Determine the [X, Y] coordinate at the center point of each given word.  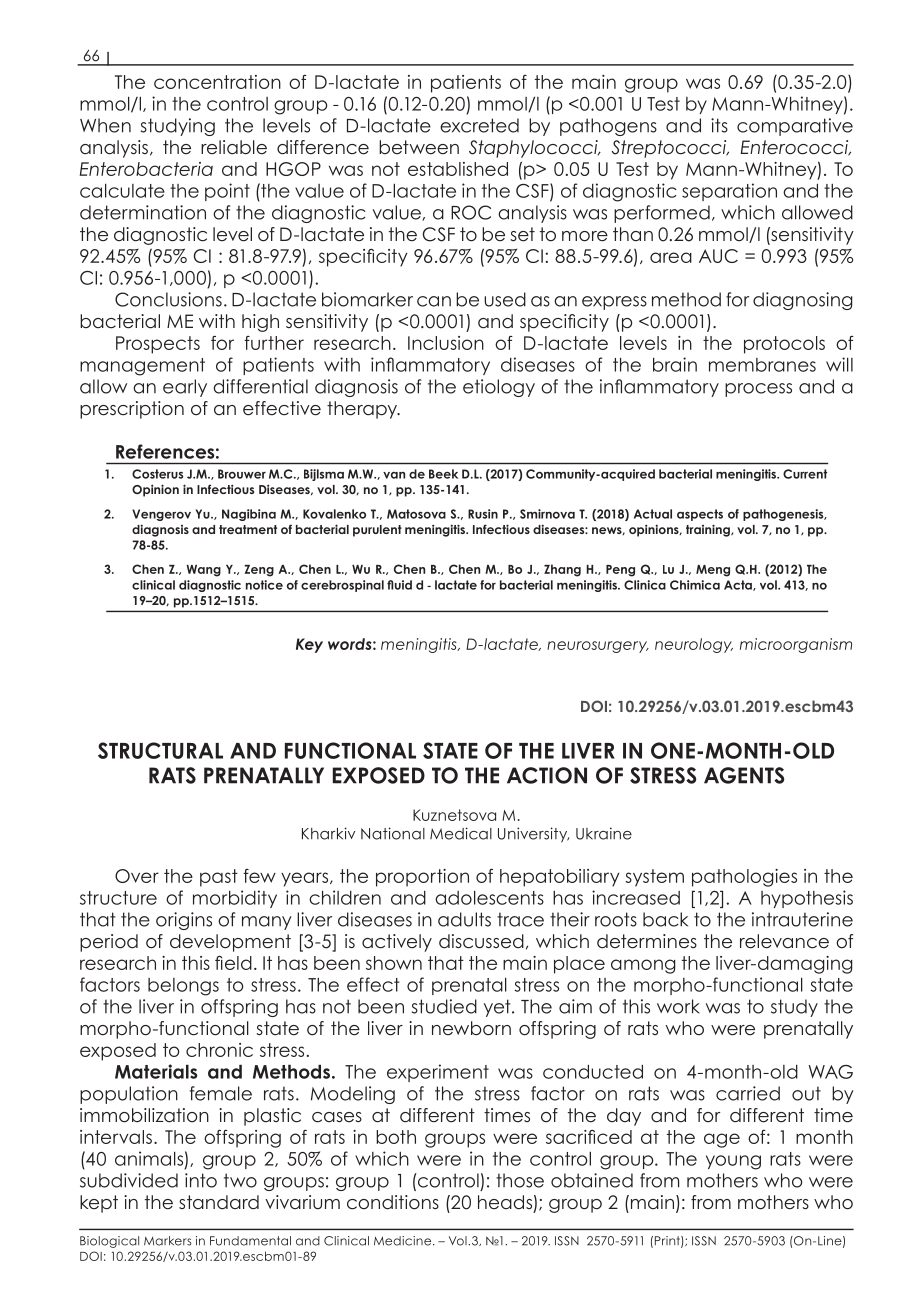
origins [184, 921]
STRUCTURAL [160, 750]
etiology [499, 388]
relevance [784, 941]
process [758, 390]
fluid [399, 585]
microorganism [796, 645]
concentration [217, 82]
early [185, 388]
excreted [479, 125]
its [719, 125]
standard [219, 1202]
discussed [481, 941]
